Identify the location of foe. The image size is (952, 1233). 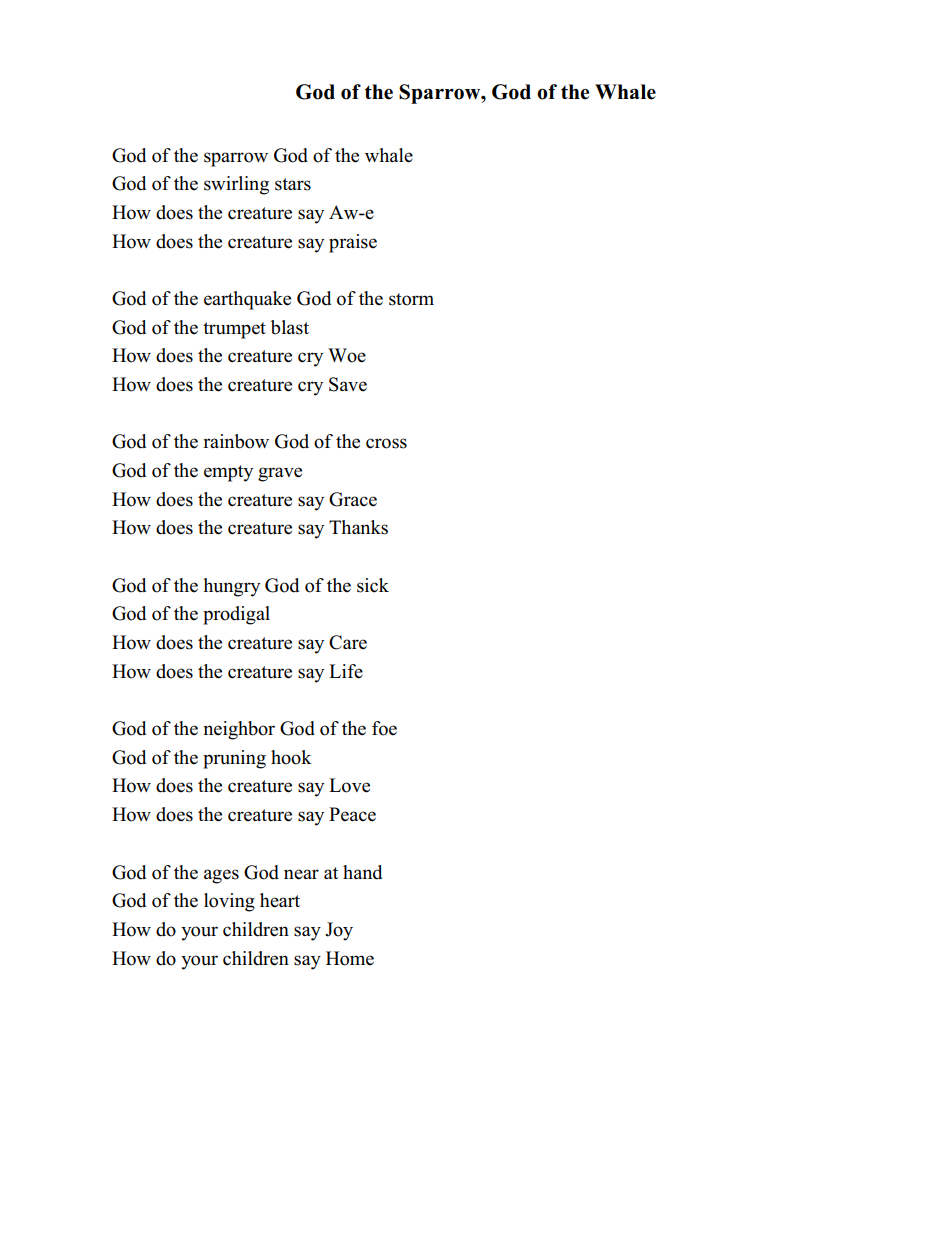
(384, 728).
